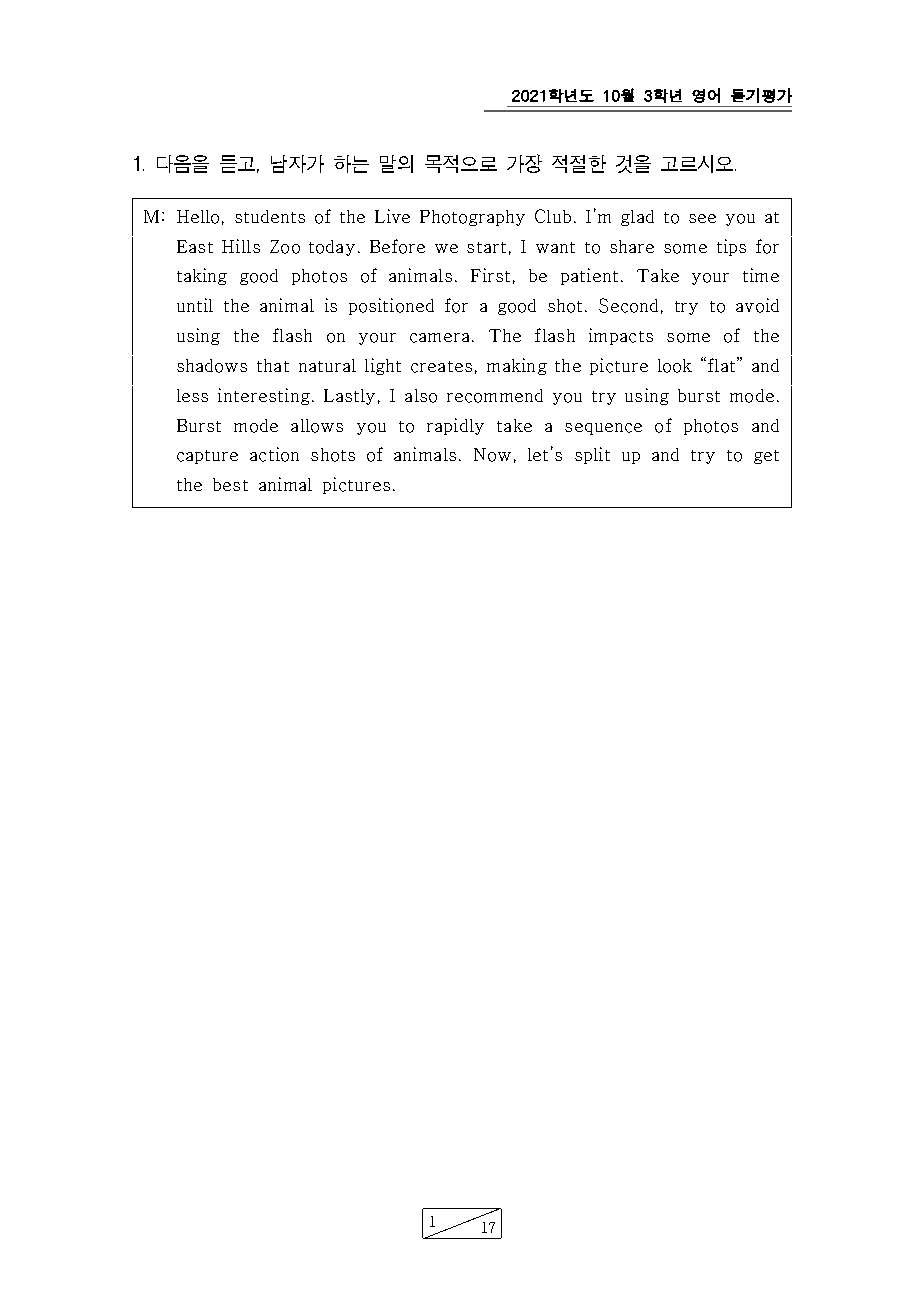 The image size is (924, 1307). What do you see at coordinates (230, 484) in the page?
I see `best` at bounding box center [230, 484].
